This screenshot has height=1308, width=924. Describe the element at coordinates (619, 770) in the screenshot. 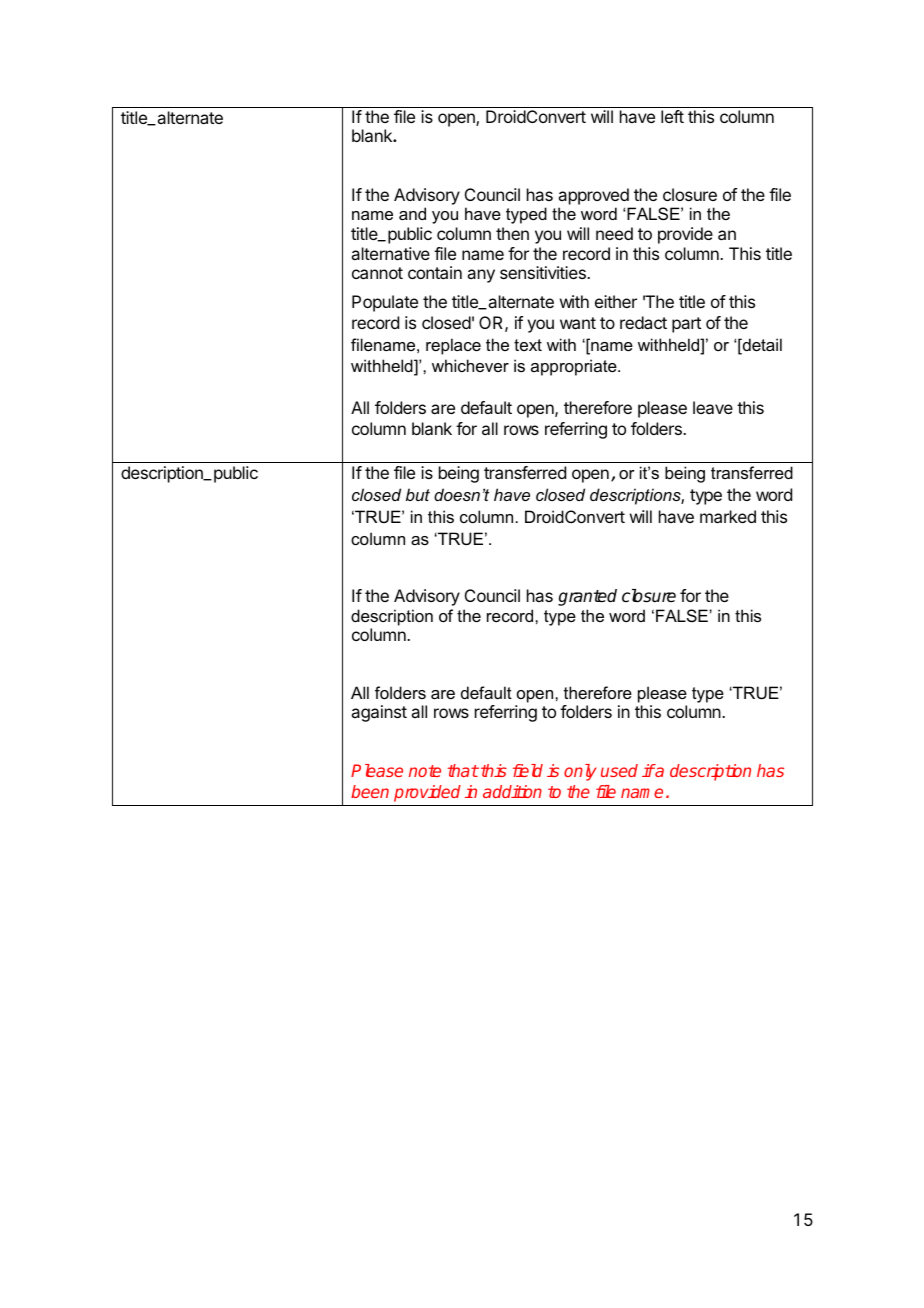

I see `used` at that location.
